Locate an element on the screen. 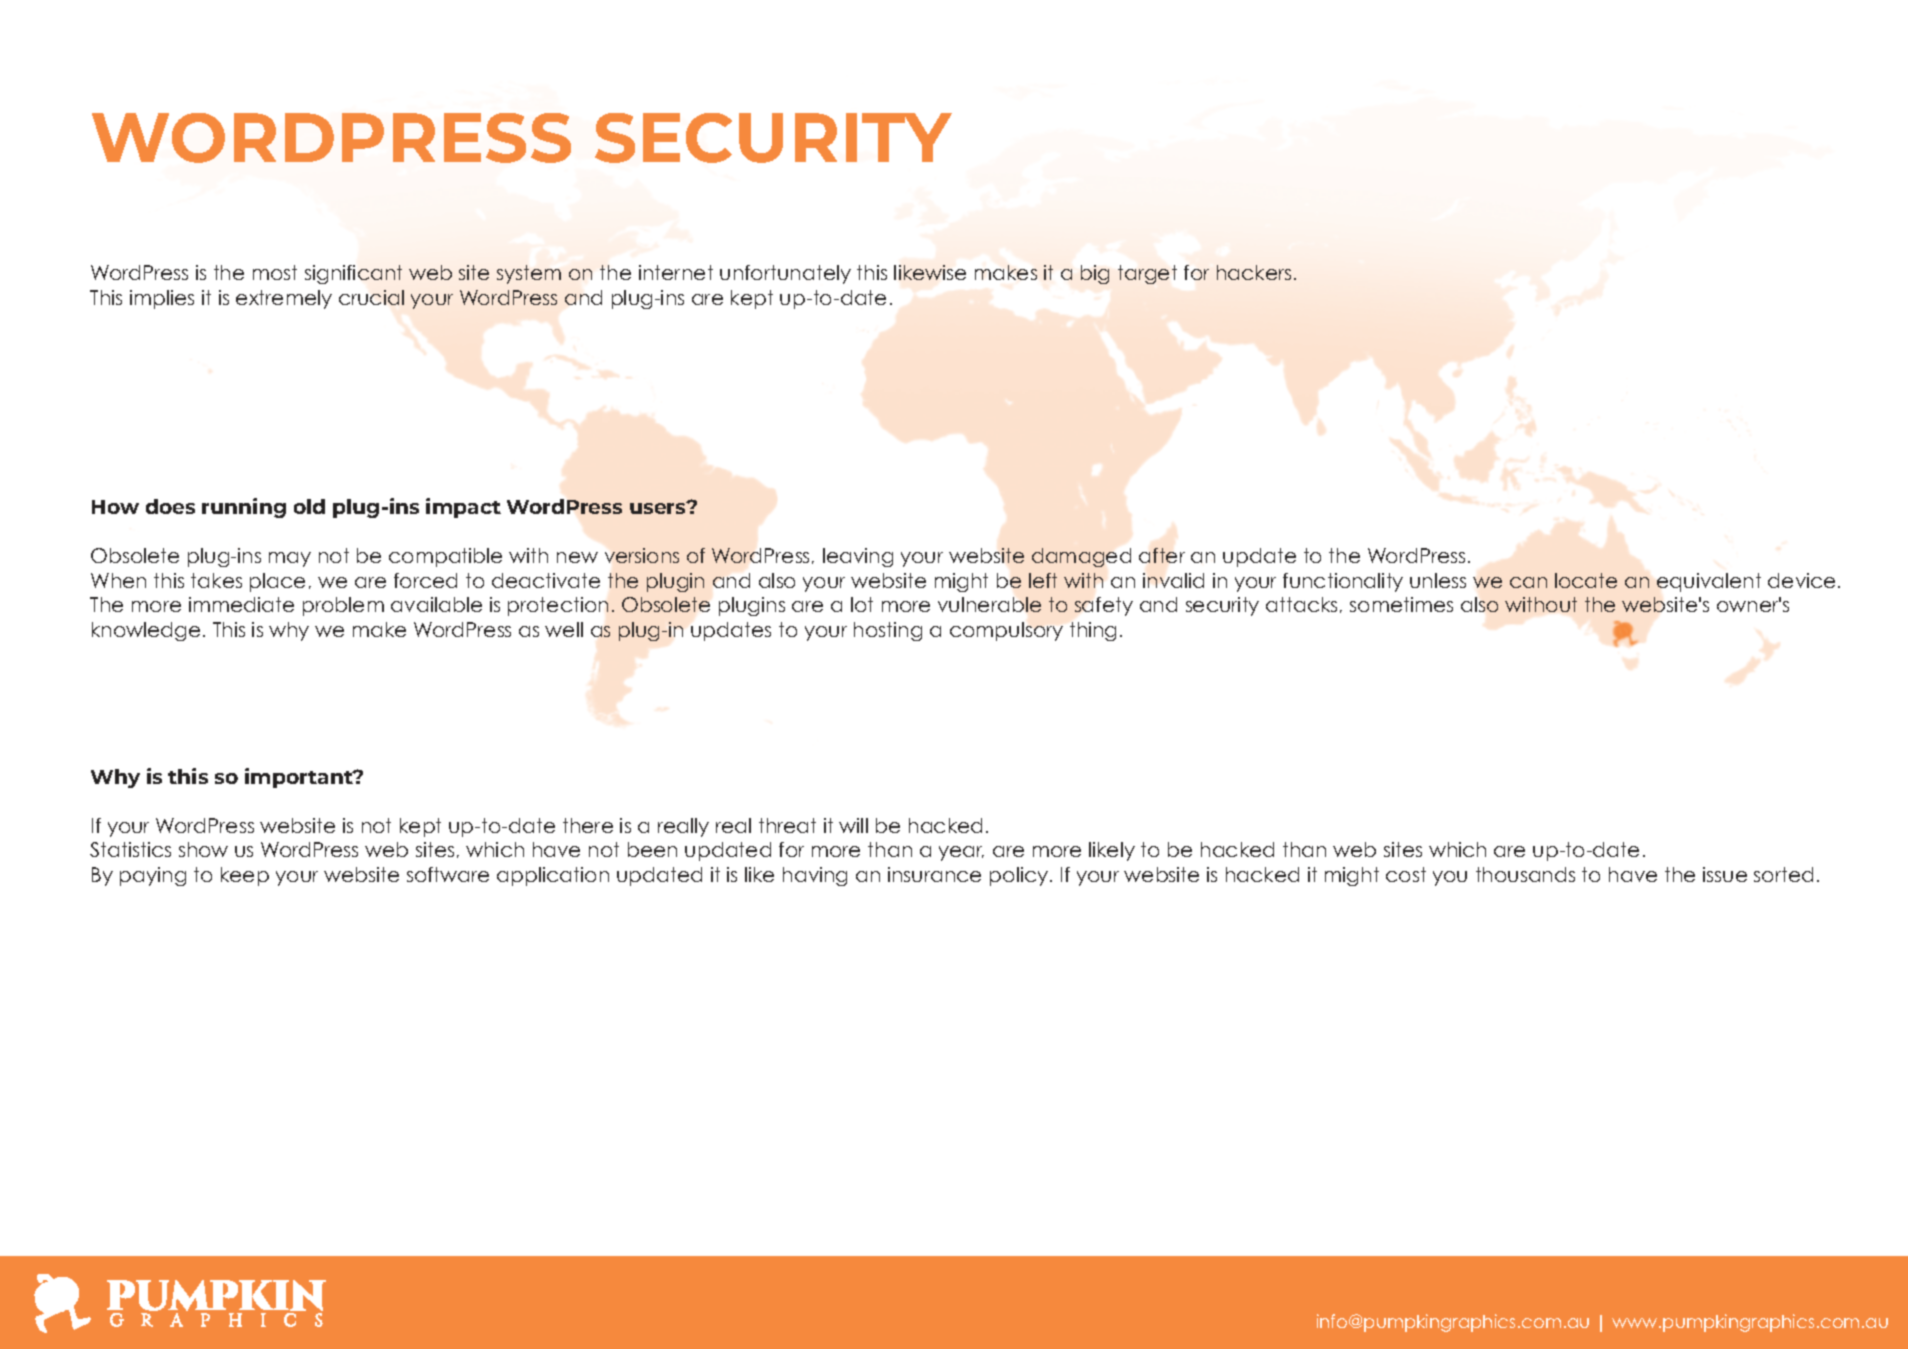 The image size is (1908, 1349). hackers is located at coordinates (1254, 272).
